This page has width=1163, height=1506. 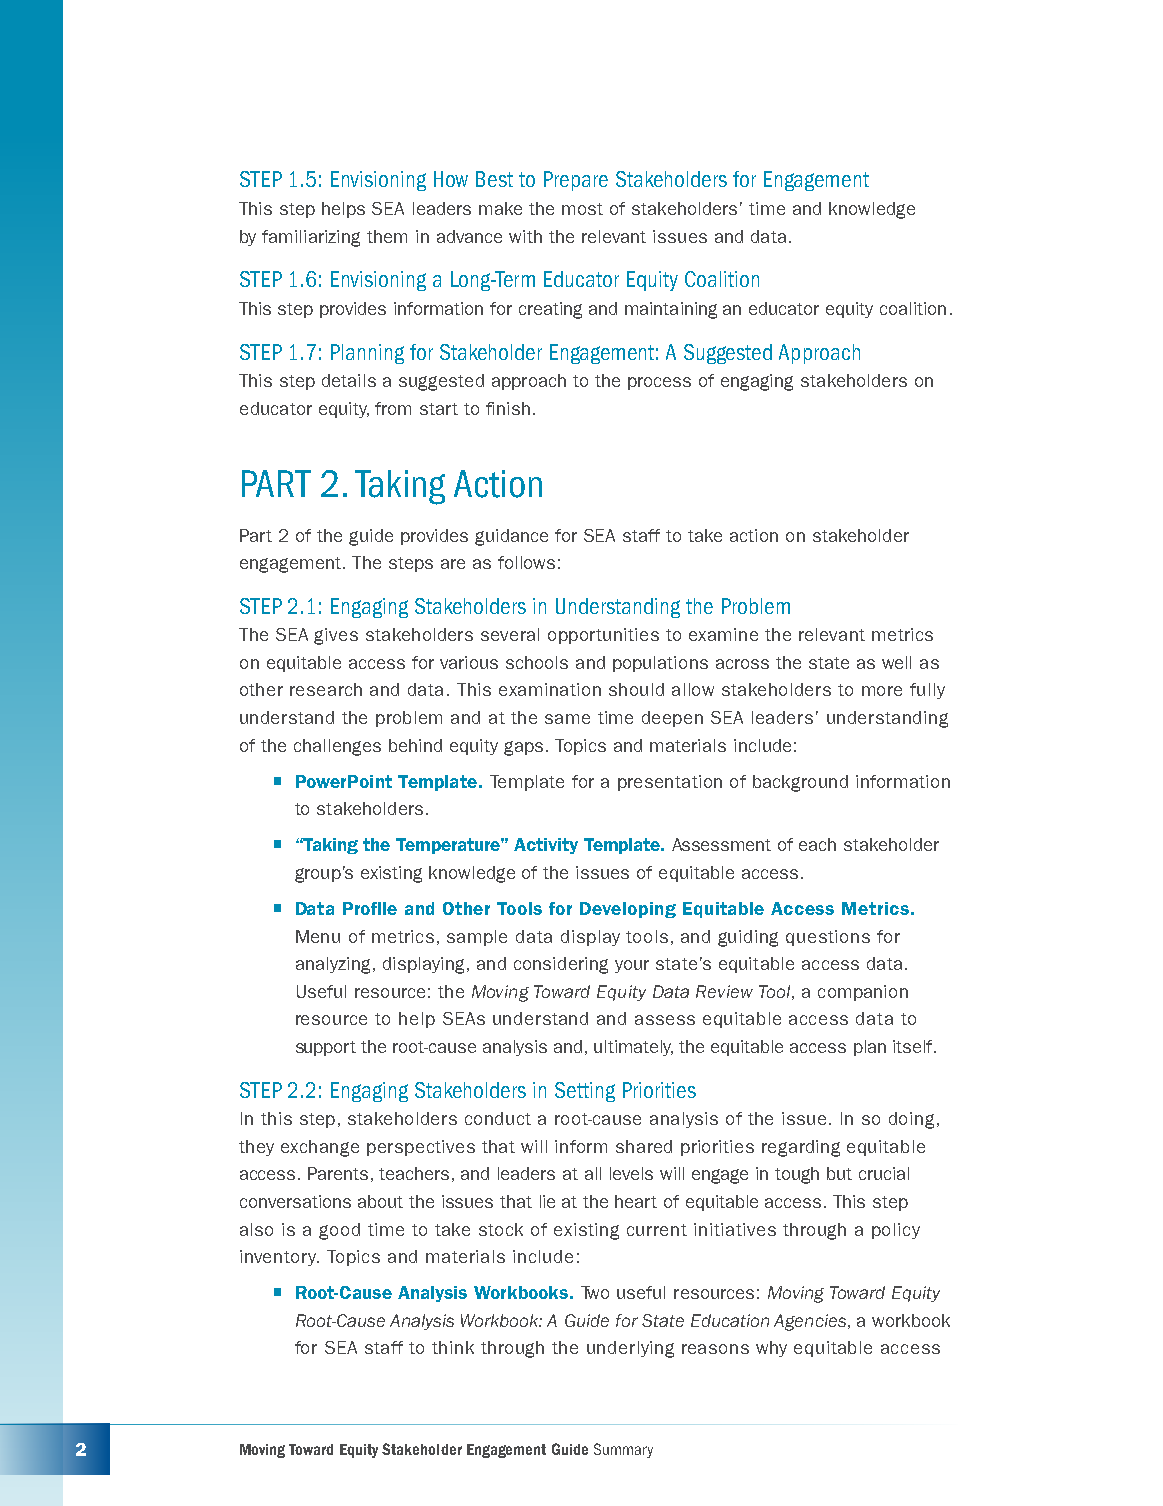 I want to click on research, so click(x=326, y=689).
